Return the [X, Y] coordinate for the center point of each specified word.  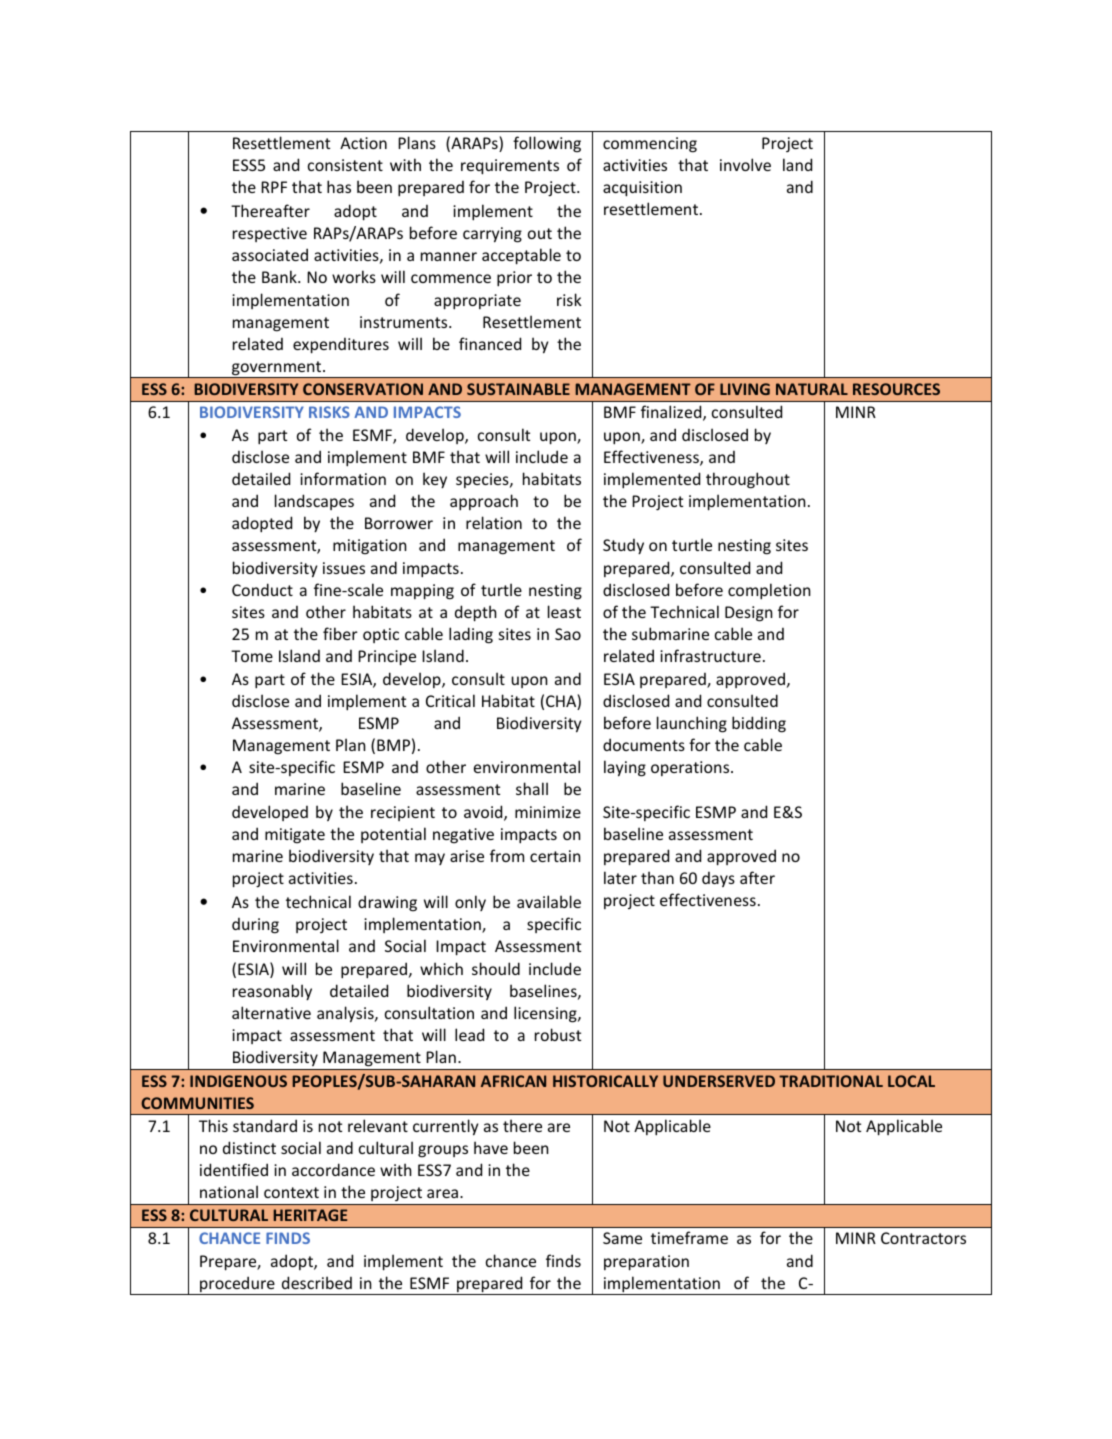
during [255, 926]
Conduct [262, 589]
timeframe [689, 1237]
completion [769, 591]
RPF [274, 187]
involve [745, 164]
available [549, 901]
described [317, 1282]
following [547, 144]
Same [622, 1238]
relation [494, 522]
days [718, 879]
